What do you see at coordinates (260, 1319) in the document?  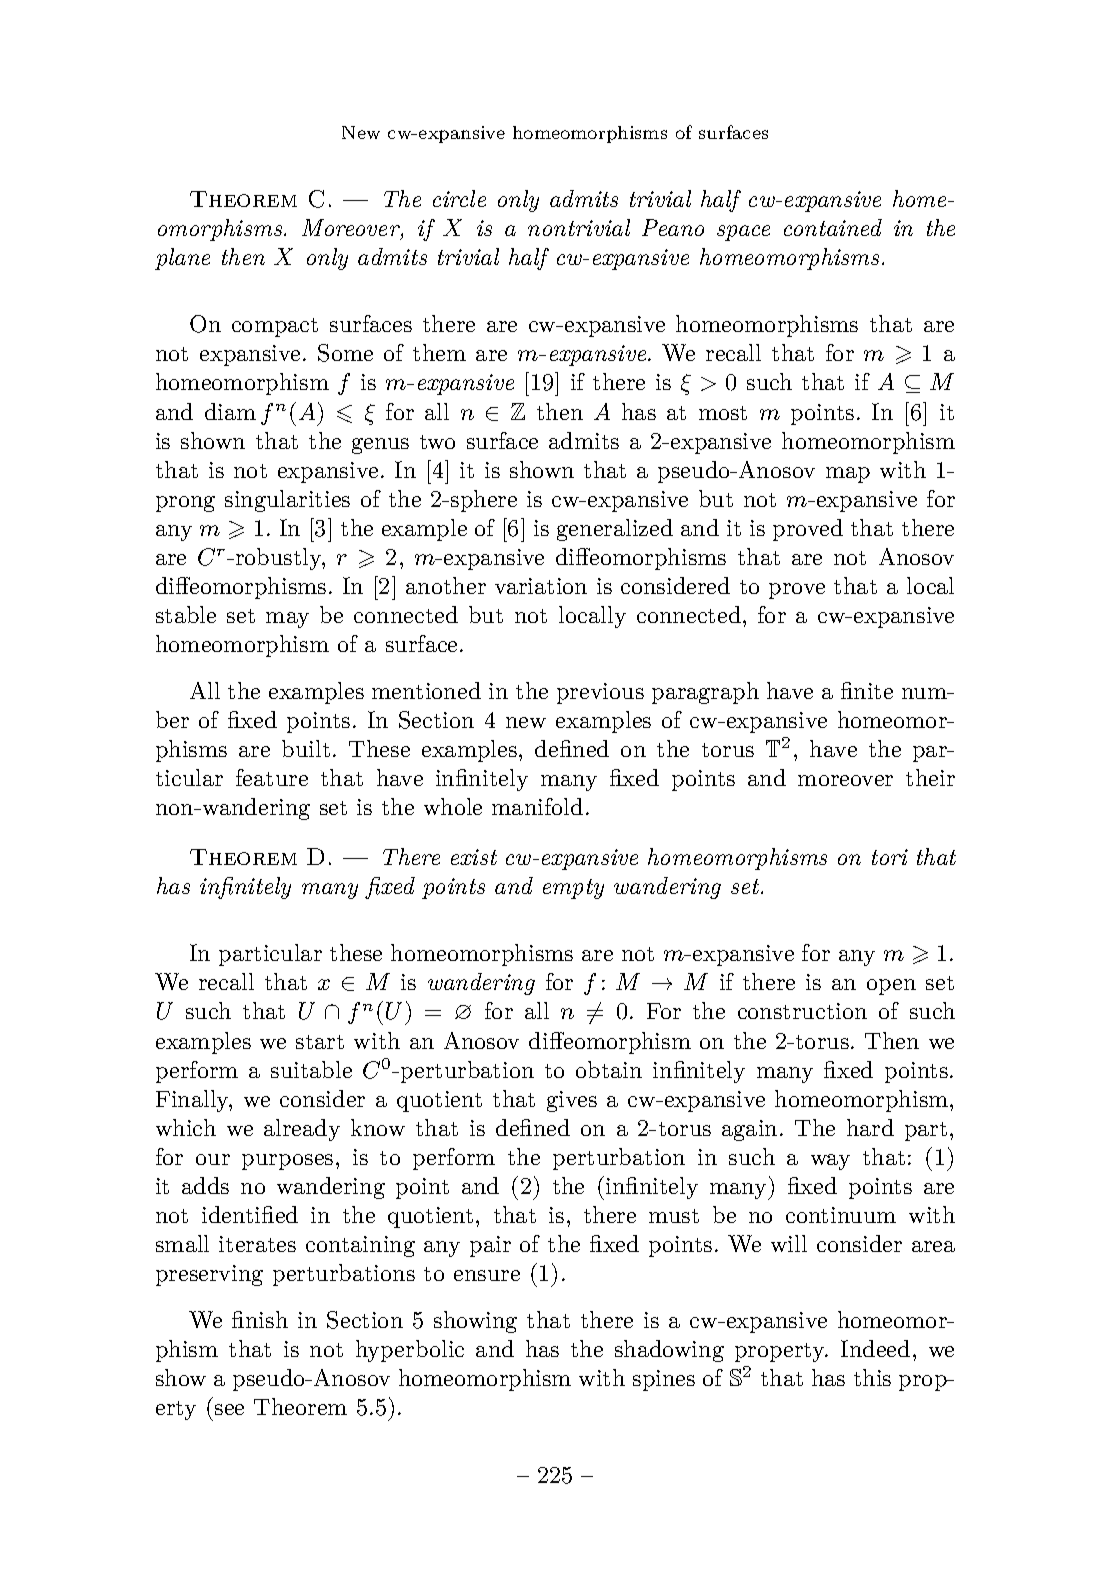 I see `finish` at bounding box center [260, 1319].
